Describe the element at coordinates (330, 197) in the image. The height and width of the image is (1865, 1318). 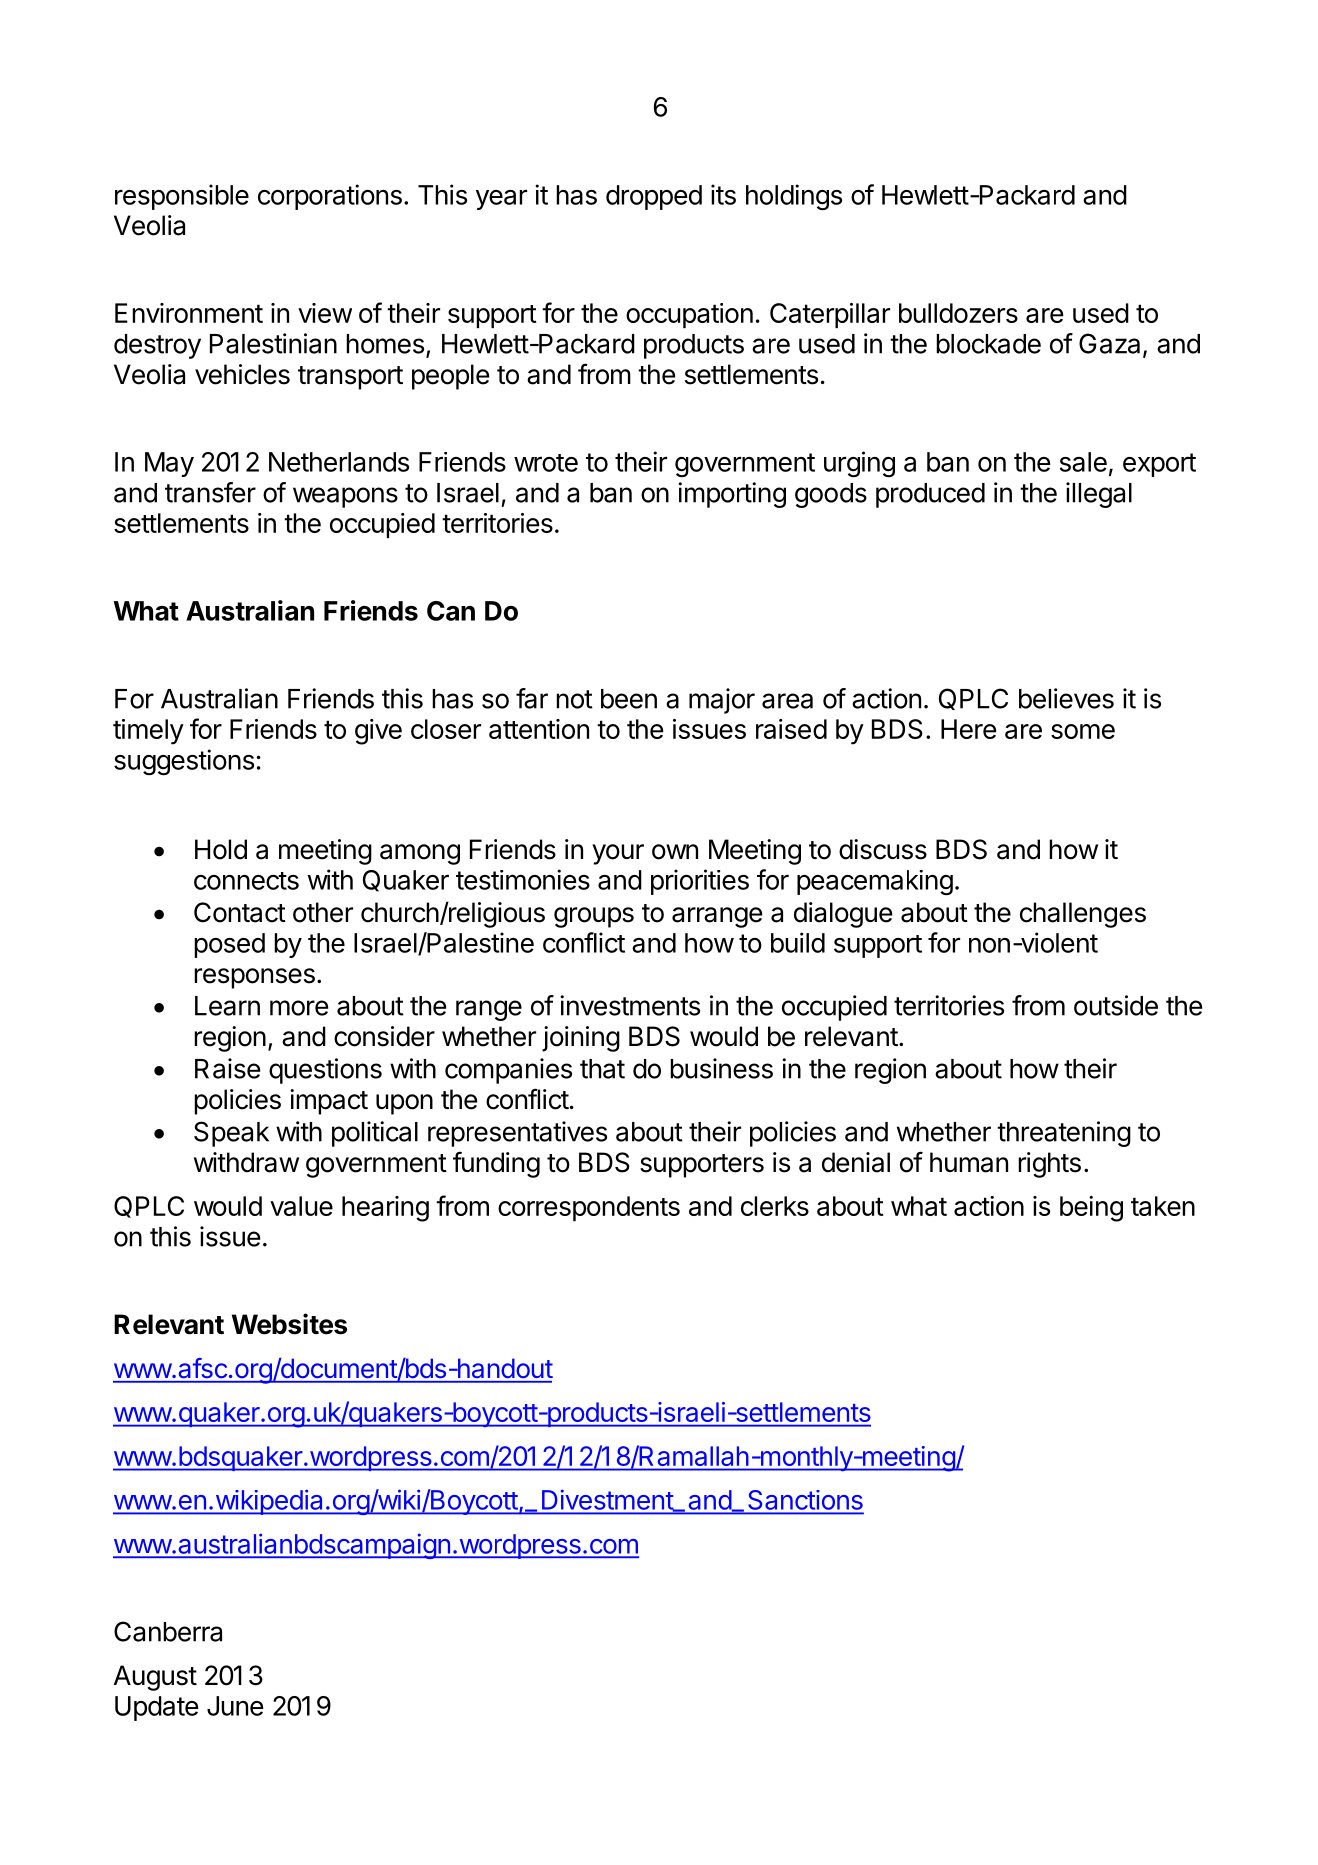
I see `corporations` at that location.
